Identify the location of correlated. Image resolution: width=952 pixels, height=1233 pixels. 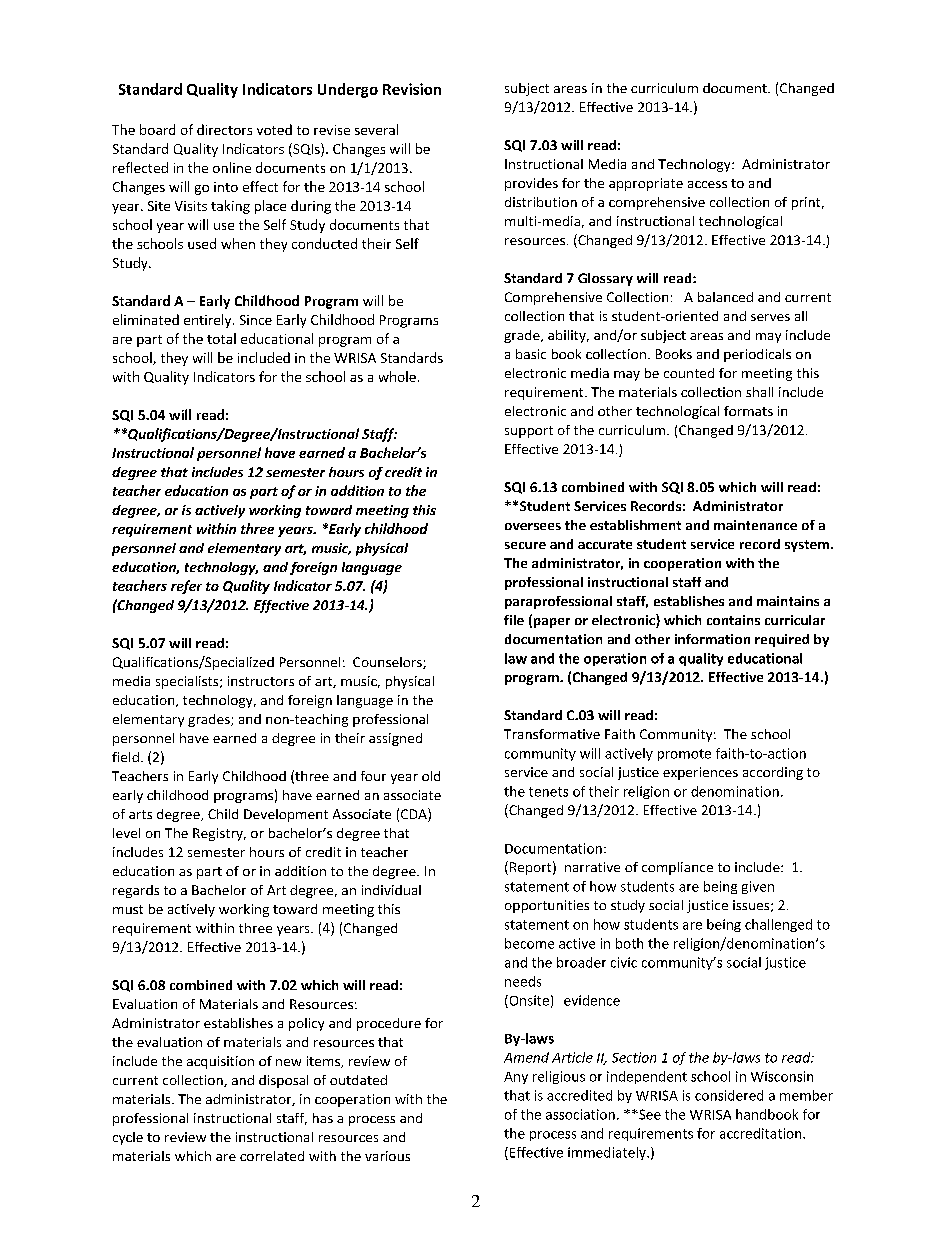
(272, 1156).
